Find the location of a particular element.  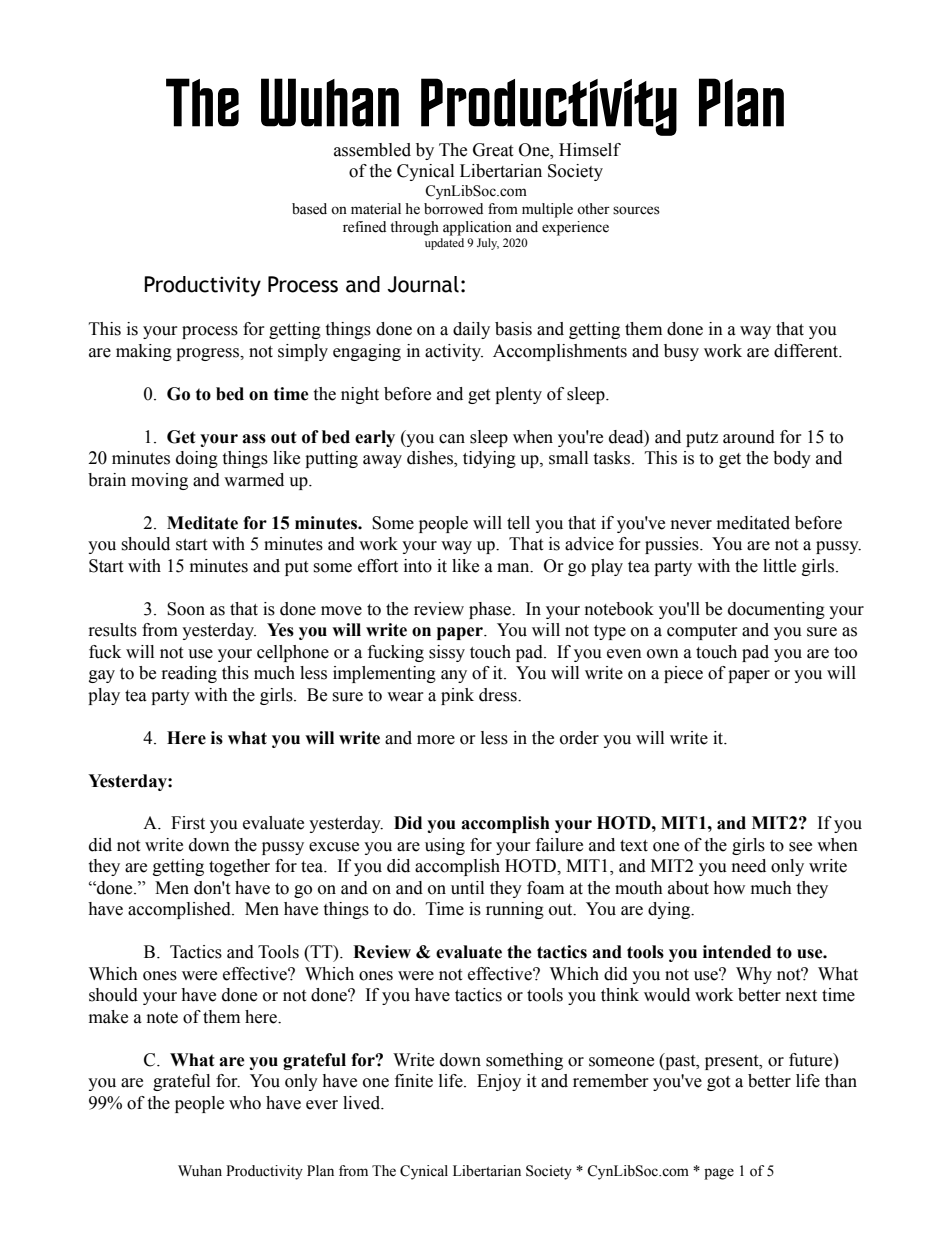

based is located at coordinates (309, 209).
